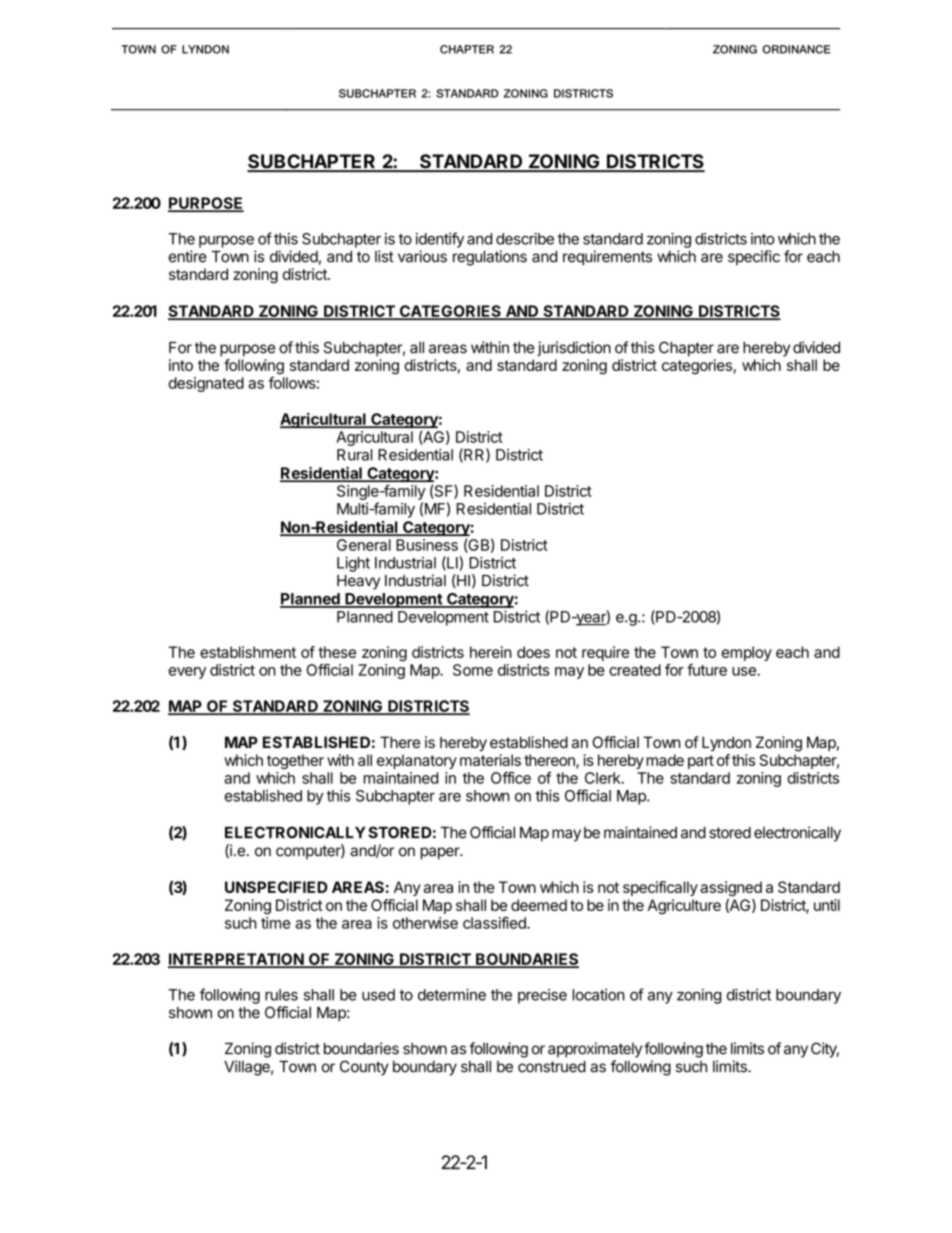 Image resolution: width=952 pixels, height=1233 pixels. I want to click on construed, so click(552, 1067).
